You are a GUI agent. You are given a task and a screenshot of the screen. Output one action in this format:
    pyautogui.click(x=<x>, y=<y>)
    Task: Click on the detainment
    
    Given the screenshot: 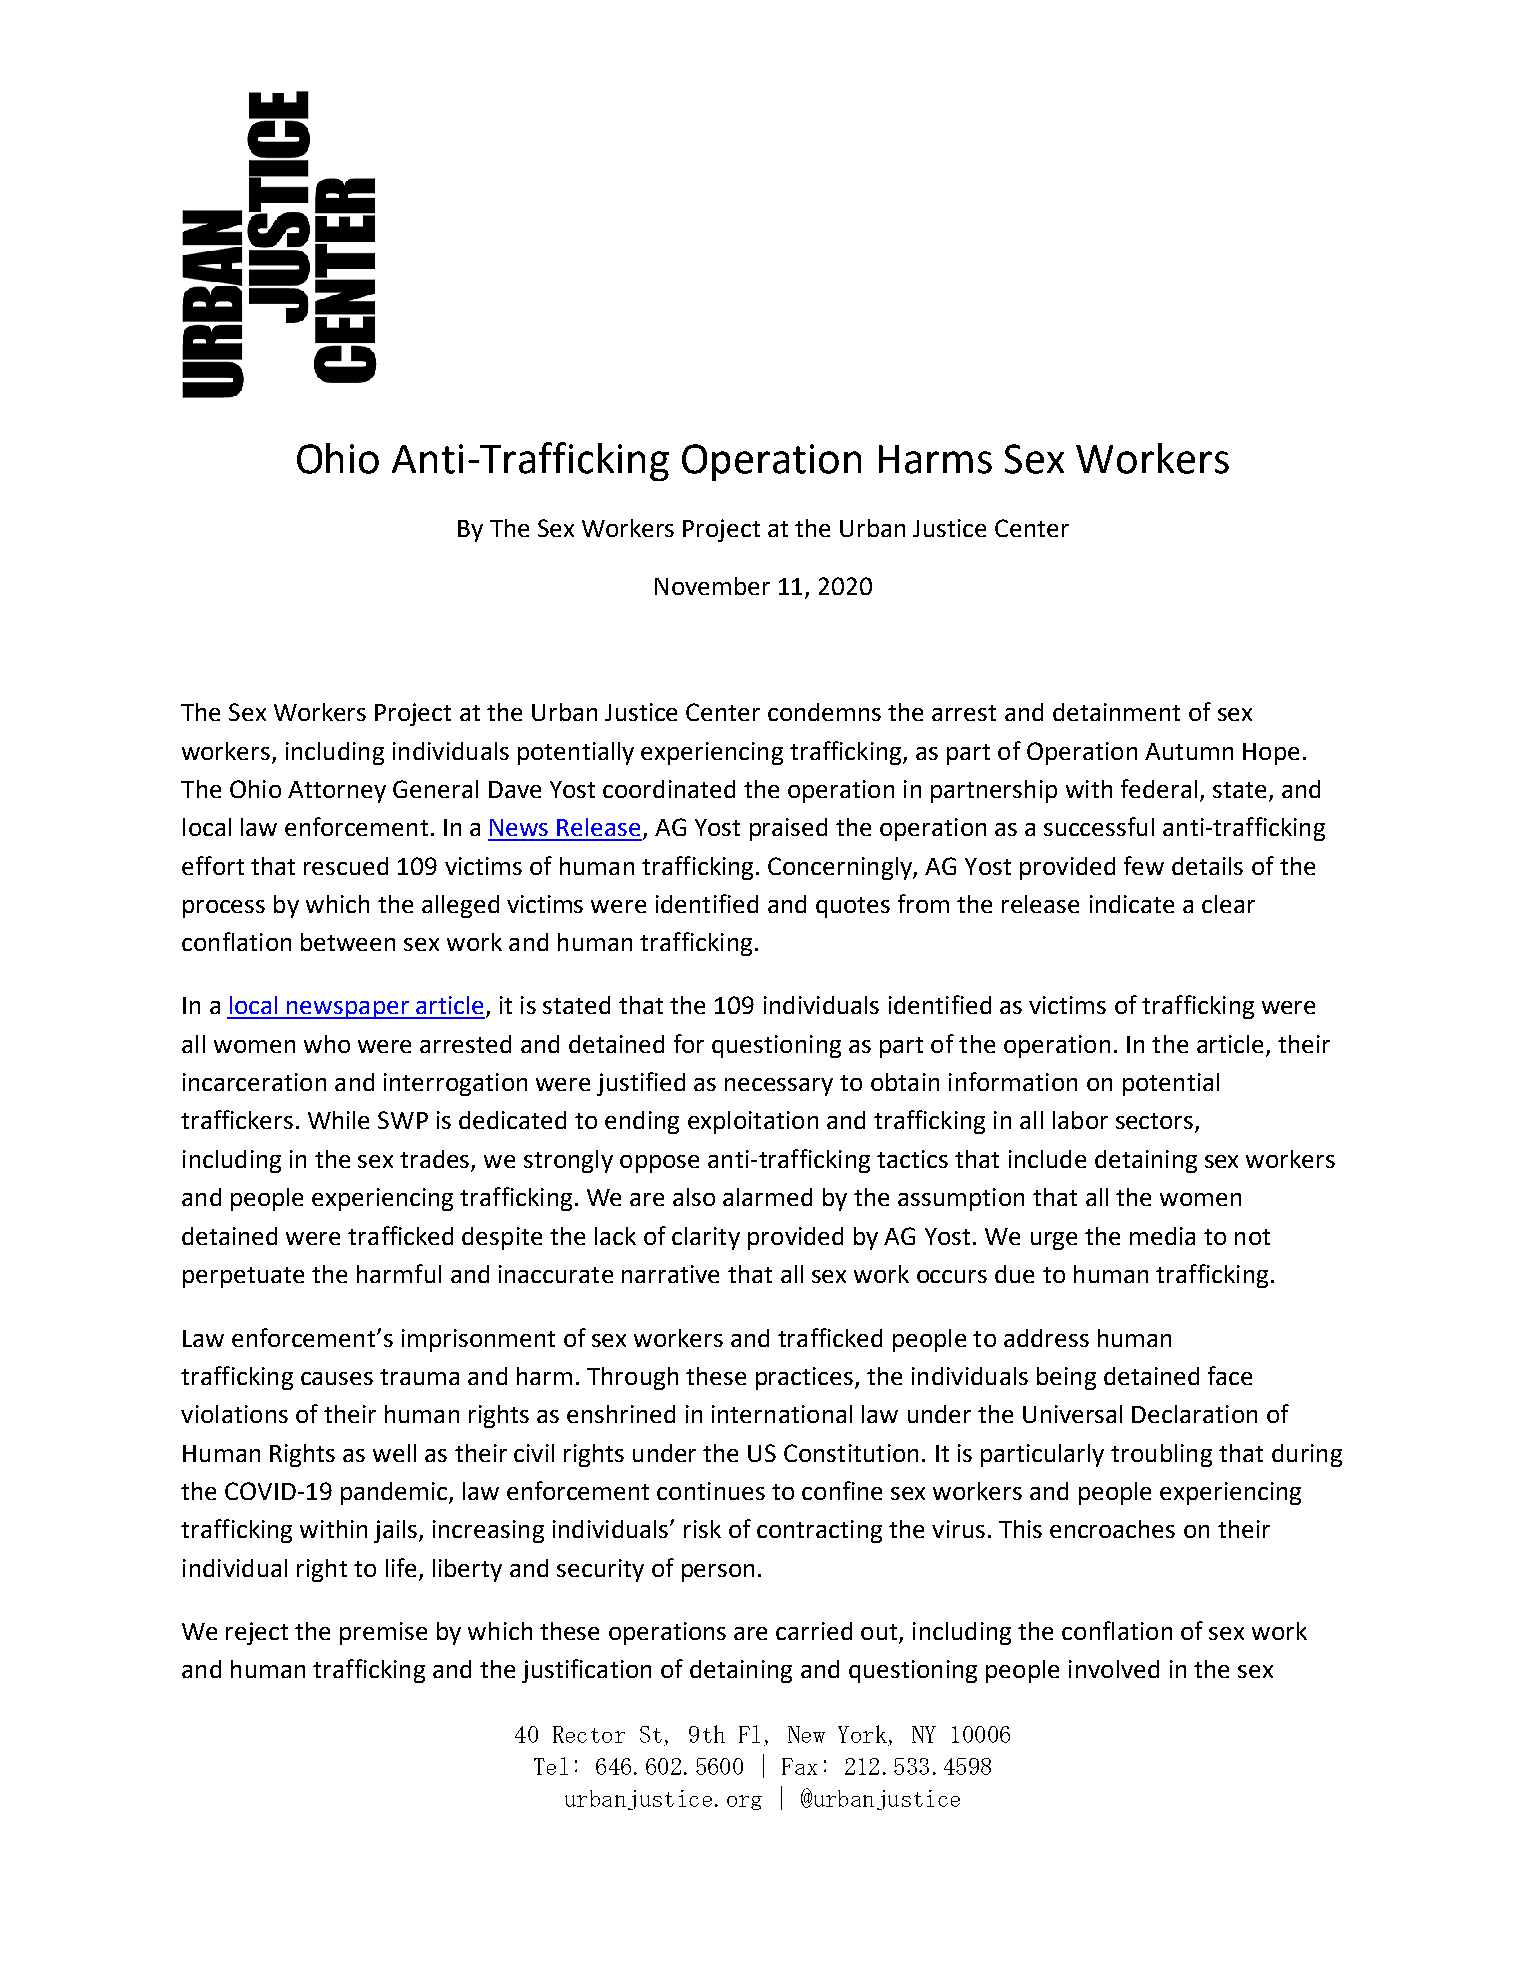 What is the action you would take?
    pyautogui.click(x=1116, y=712)
